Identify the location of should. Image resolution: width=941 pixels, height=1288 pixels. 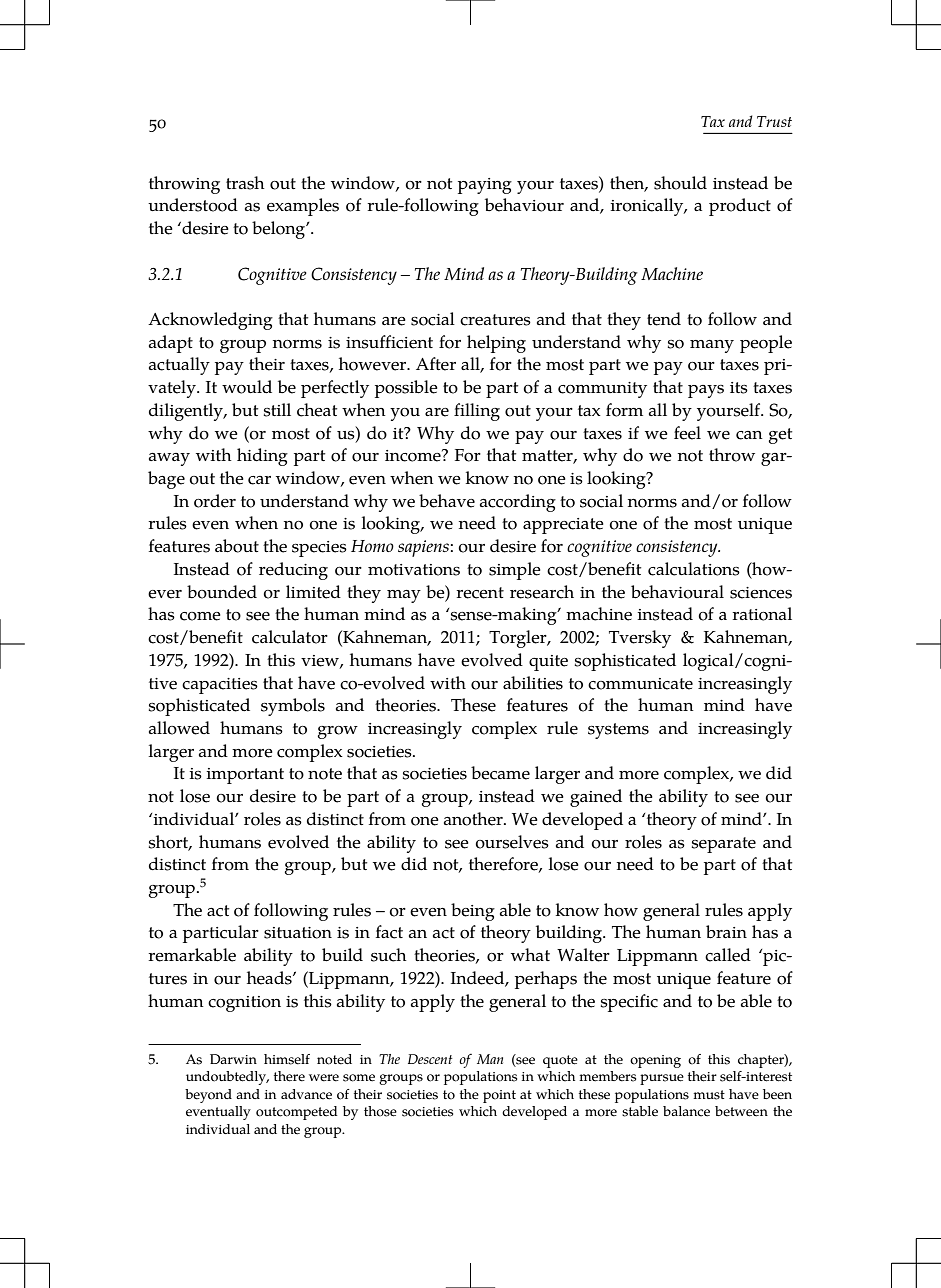
(680, 183).
